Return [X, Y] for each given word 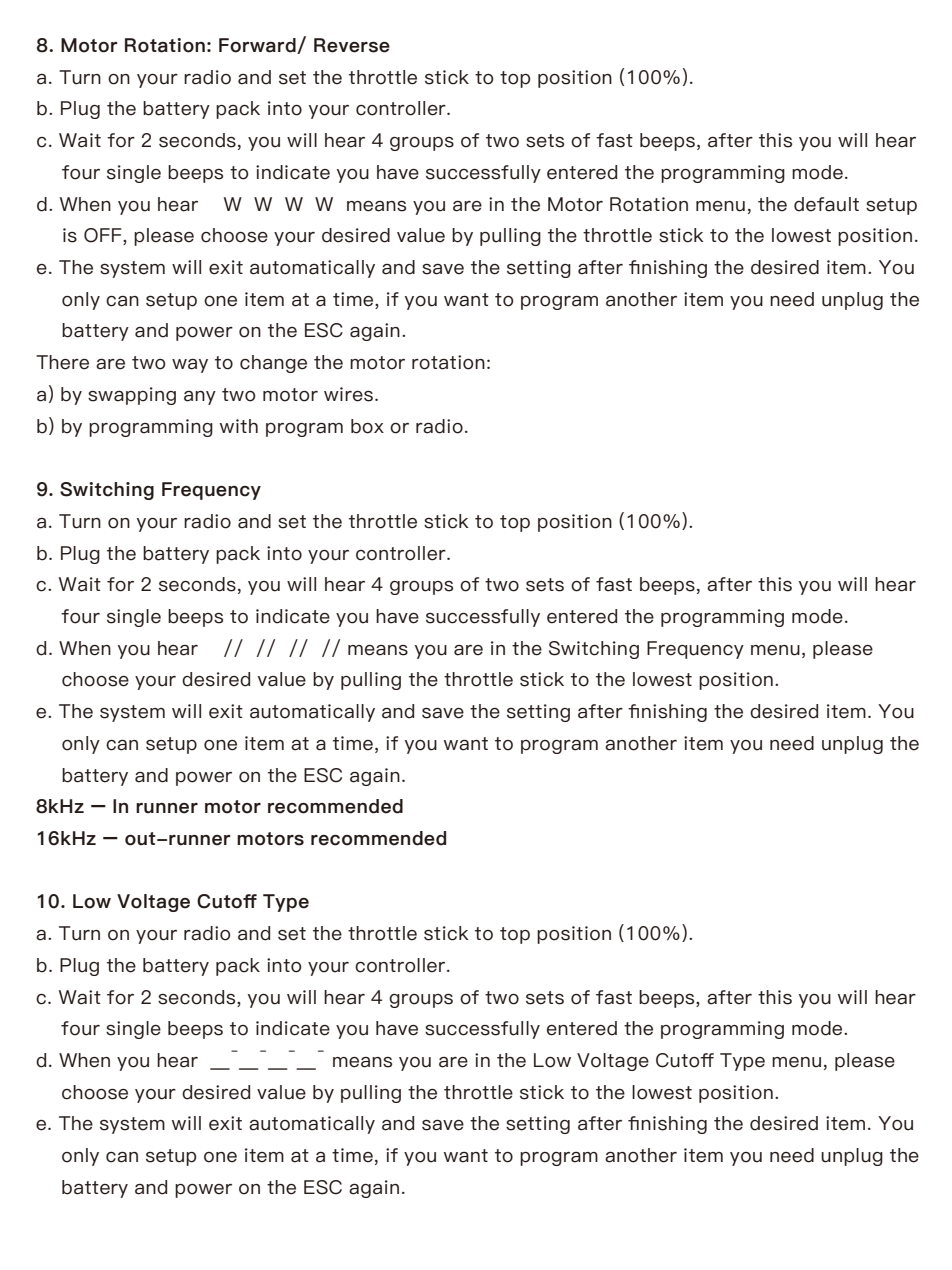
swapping [132, 396]
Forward [258, 46]
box [367, 426]
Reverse [352, 45]
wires [348, 394]
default [826, 204]
